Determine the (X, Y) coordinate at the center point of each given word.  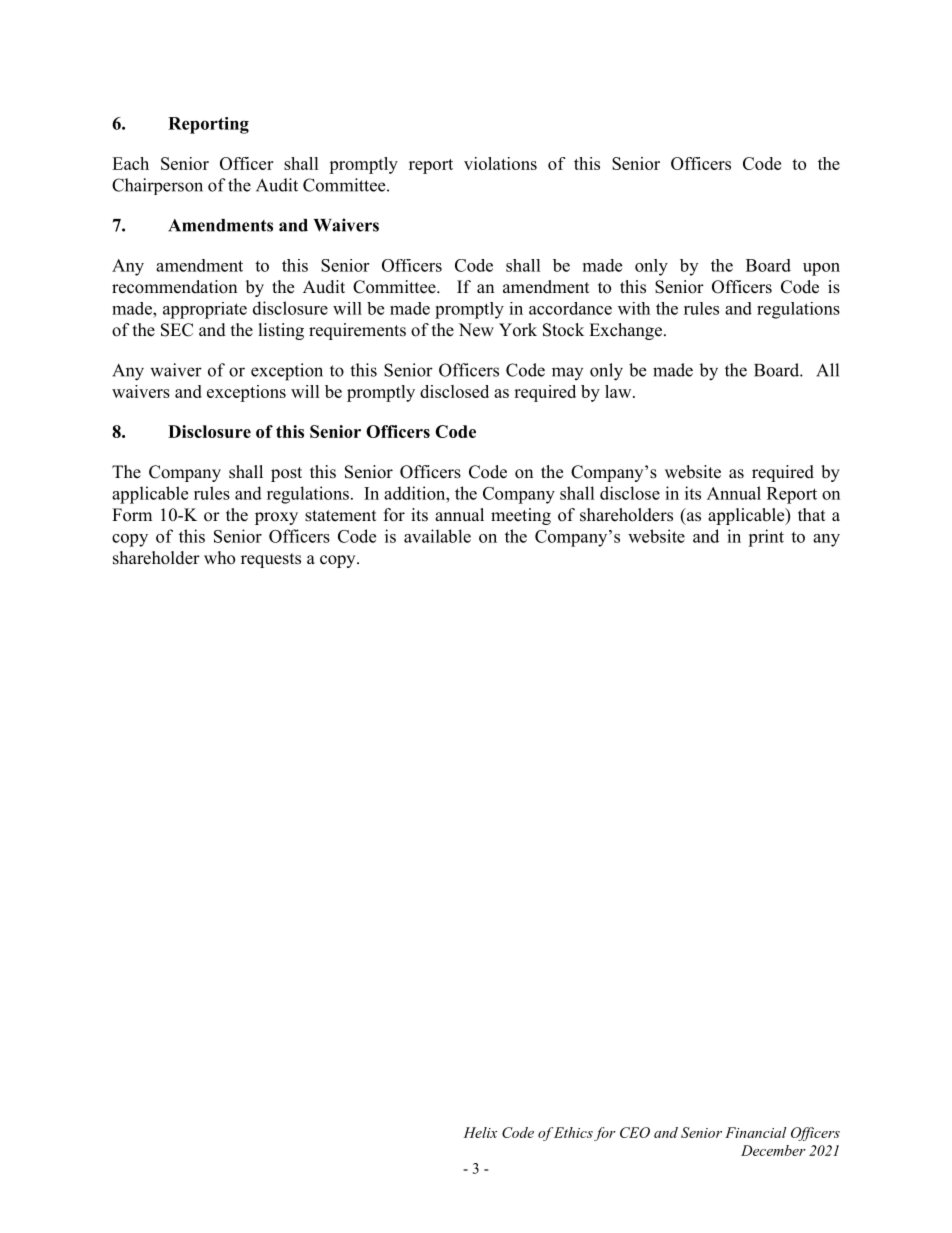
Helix (481, 1132)
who (219, 558)
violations (500, 163)
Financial (756, 1132)
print (766, 538)
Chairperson (157, 186)
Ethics (573, 1132)
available (437, 536)
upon (821, 269)
